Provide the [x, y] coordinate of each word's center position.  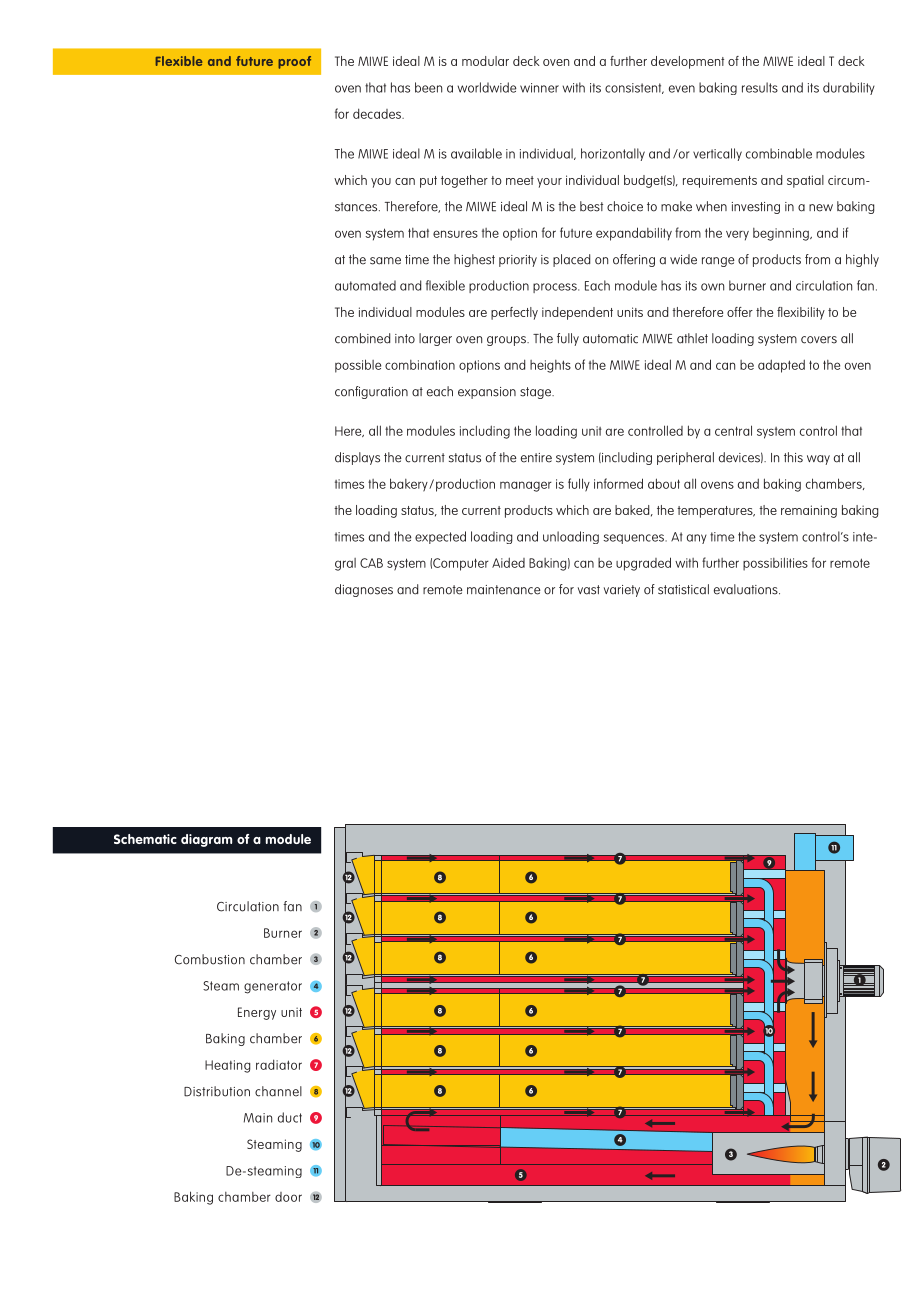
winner [539, 88]
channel [278, 1091]
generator [273, 987]
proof [294, 62]
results [760, 87]
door [288, 1197]
